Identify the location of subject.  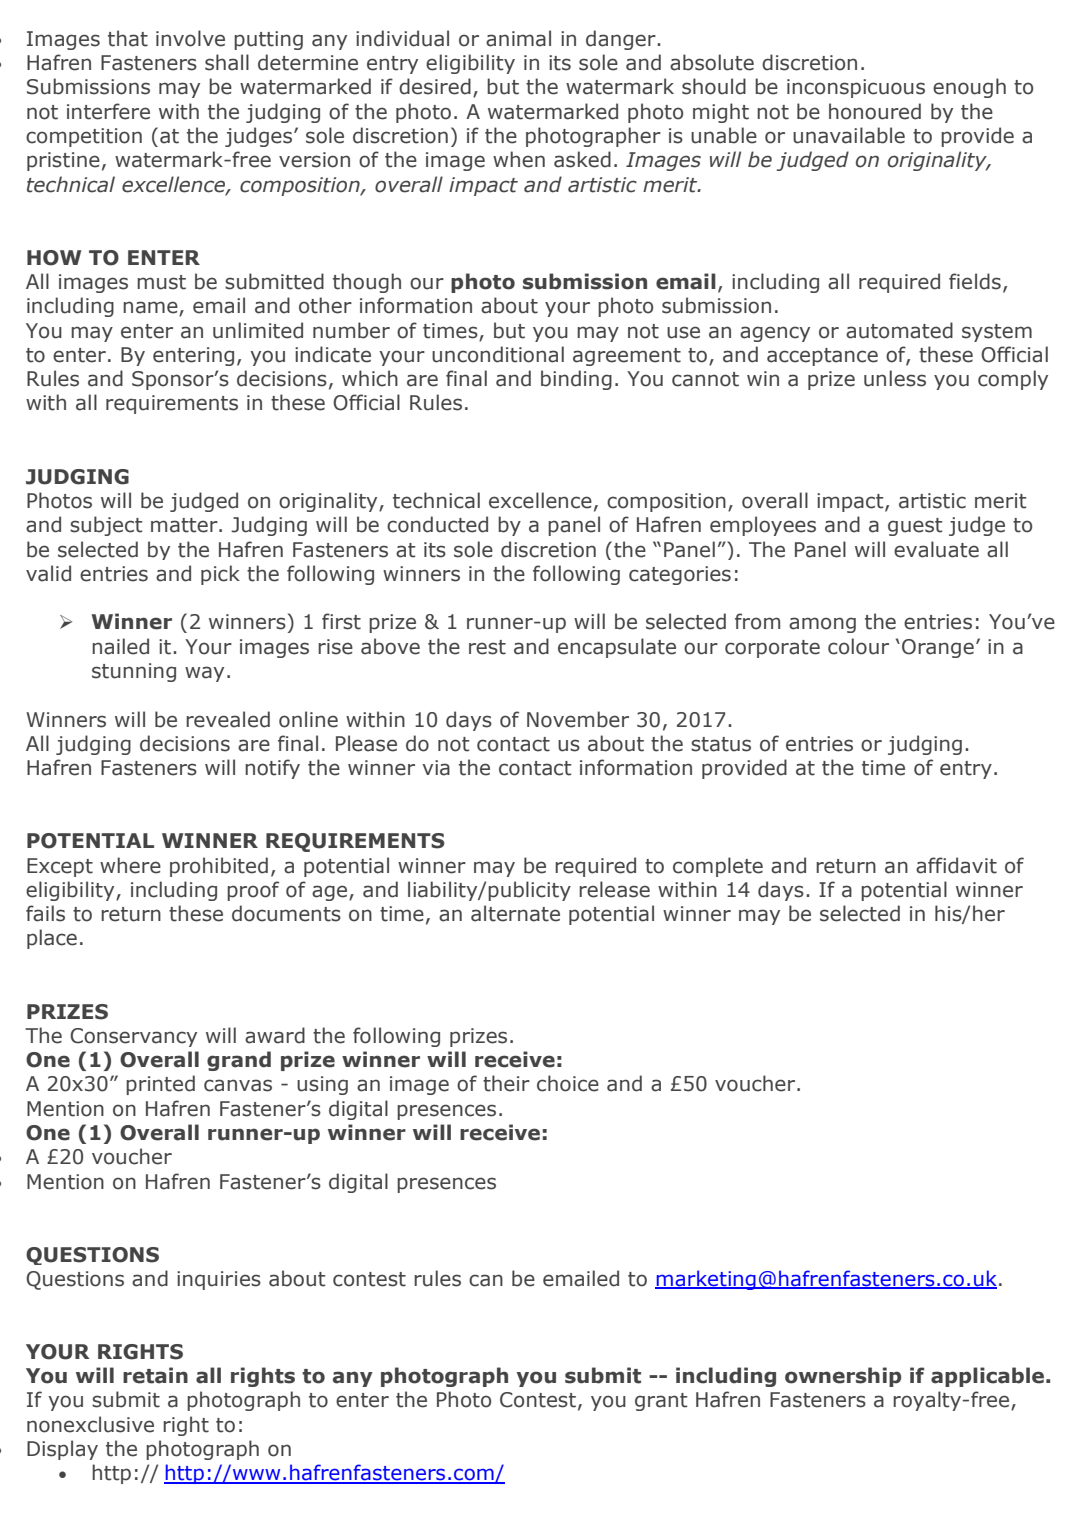
(106, 526).
